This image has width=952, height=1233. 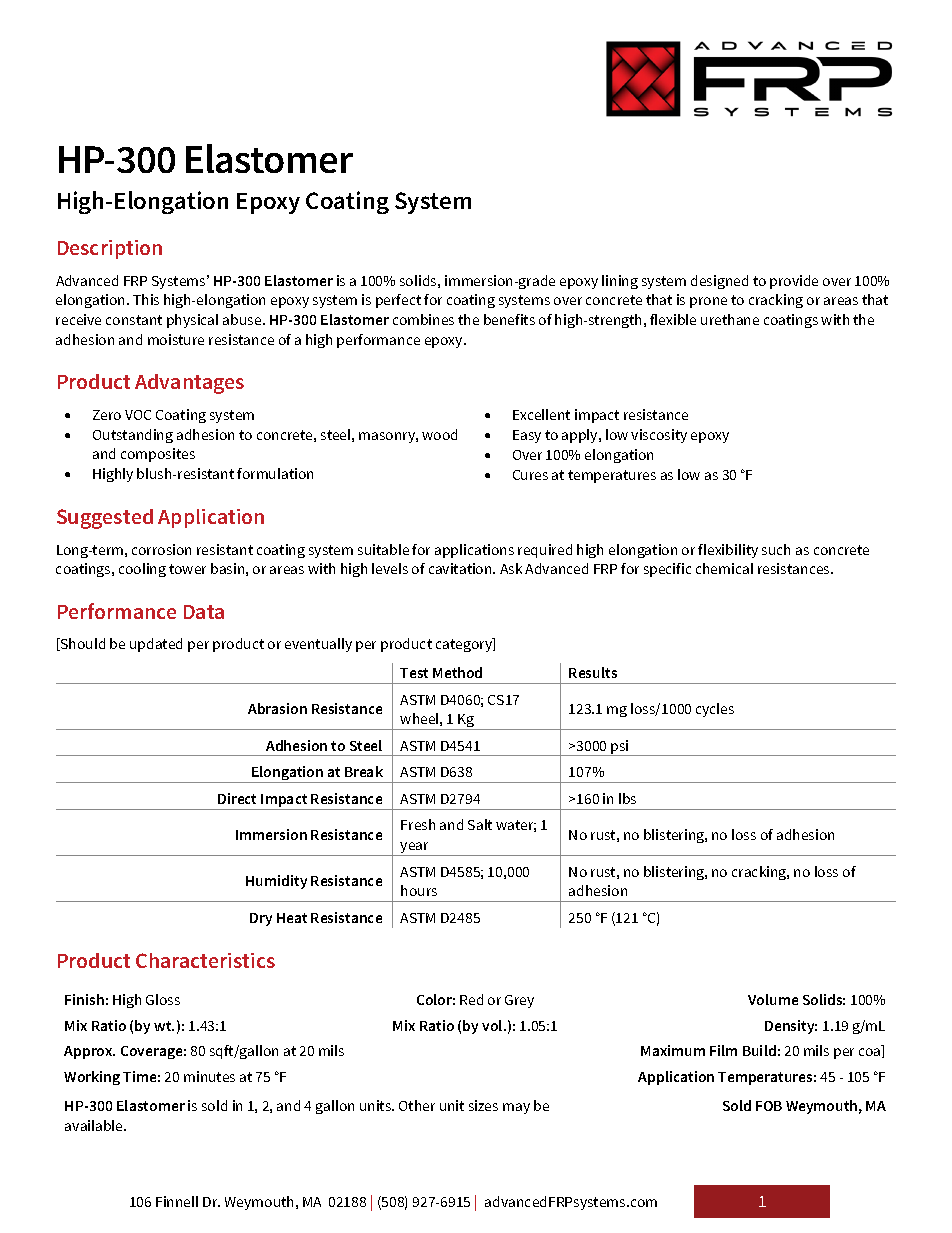 What do you see at coordinates (715, 710) in the image?
I see `cycles` at bounding box center [715, 710].
